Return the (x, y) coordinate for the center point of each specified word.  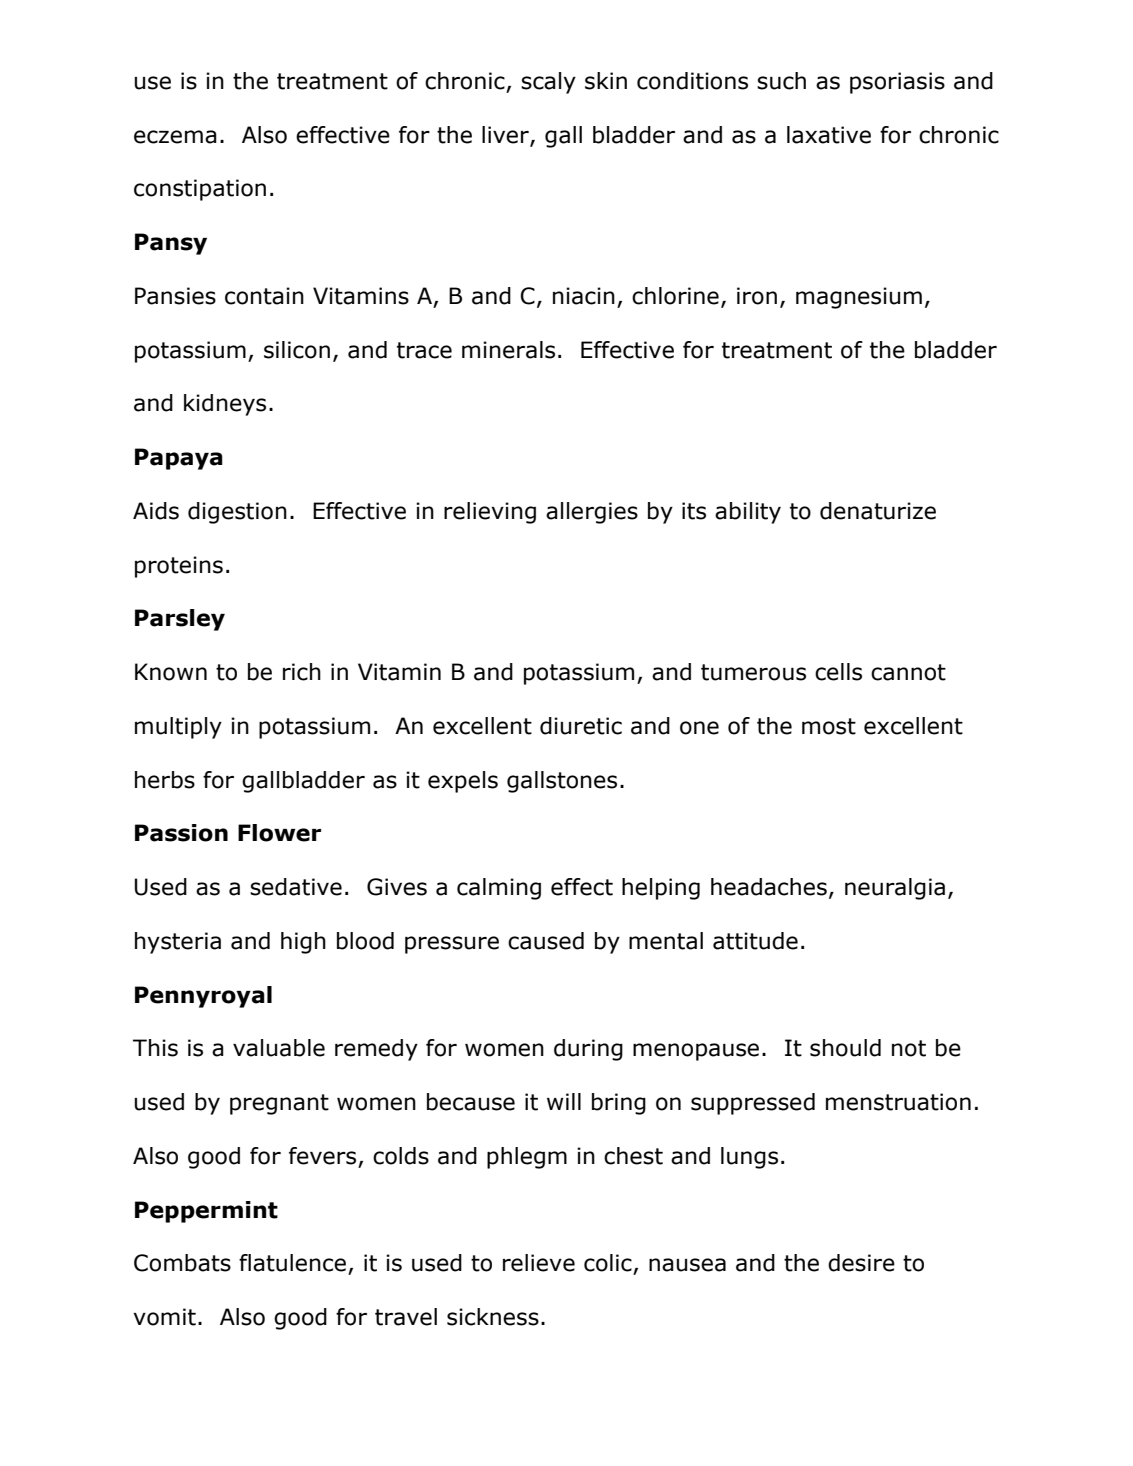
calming (499, 889)
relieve (539, 1263)
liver (506, 135)
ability (748, 513)
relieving (490, 513)
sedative (296, 887)
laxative (829, 135)
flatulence (292, 1263)
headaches (769, 887)
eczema (175, 137)
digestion (237, 513)
